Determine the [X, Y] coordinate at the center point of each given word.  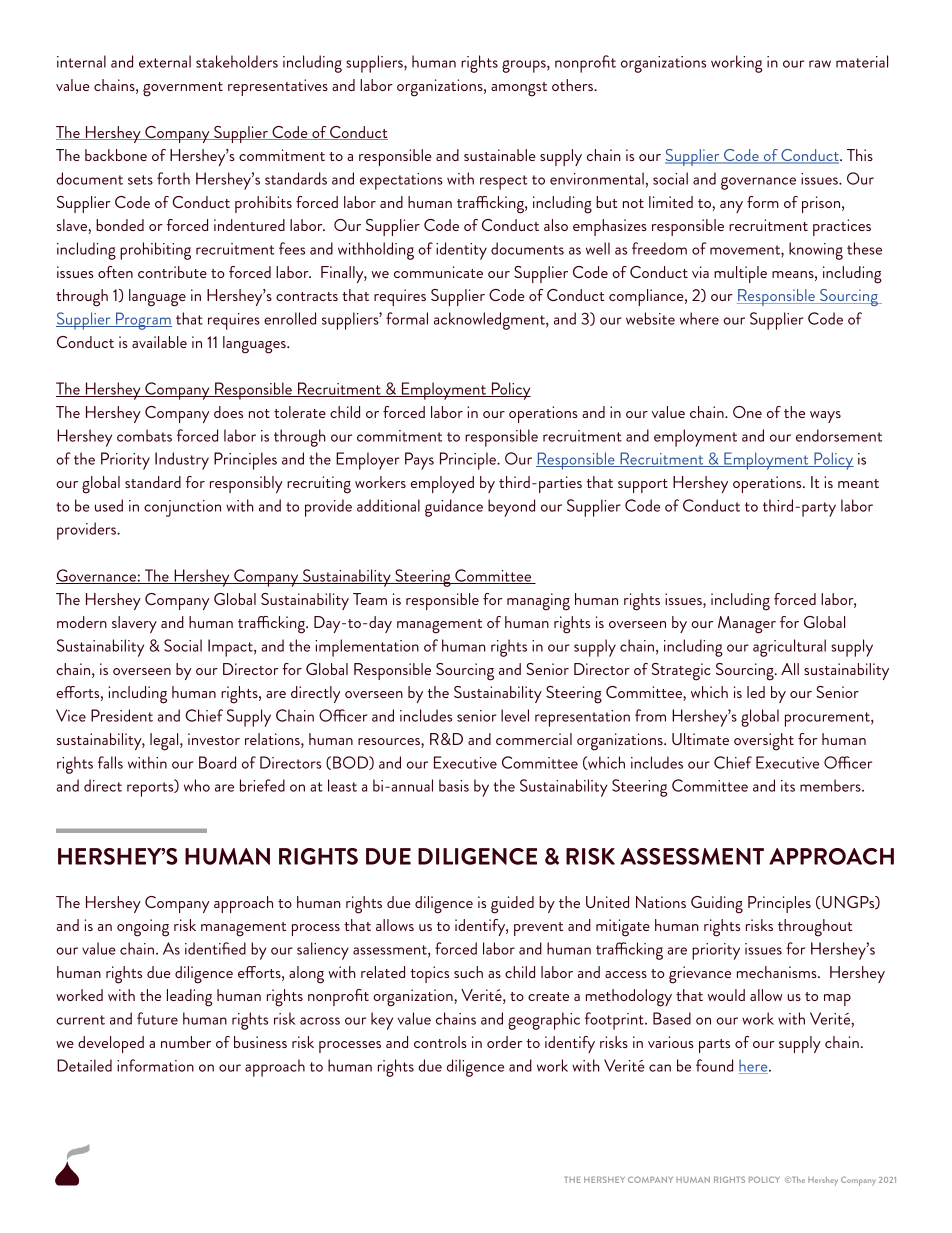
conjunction [182, 508]
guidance [454, 508]
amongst [519, 89]
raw [820, 64]
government [183, 89]
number [186, 1042]
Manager [747, 625]
